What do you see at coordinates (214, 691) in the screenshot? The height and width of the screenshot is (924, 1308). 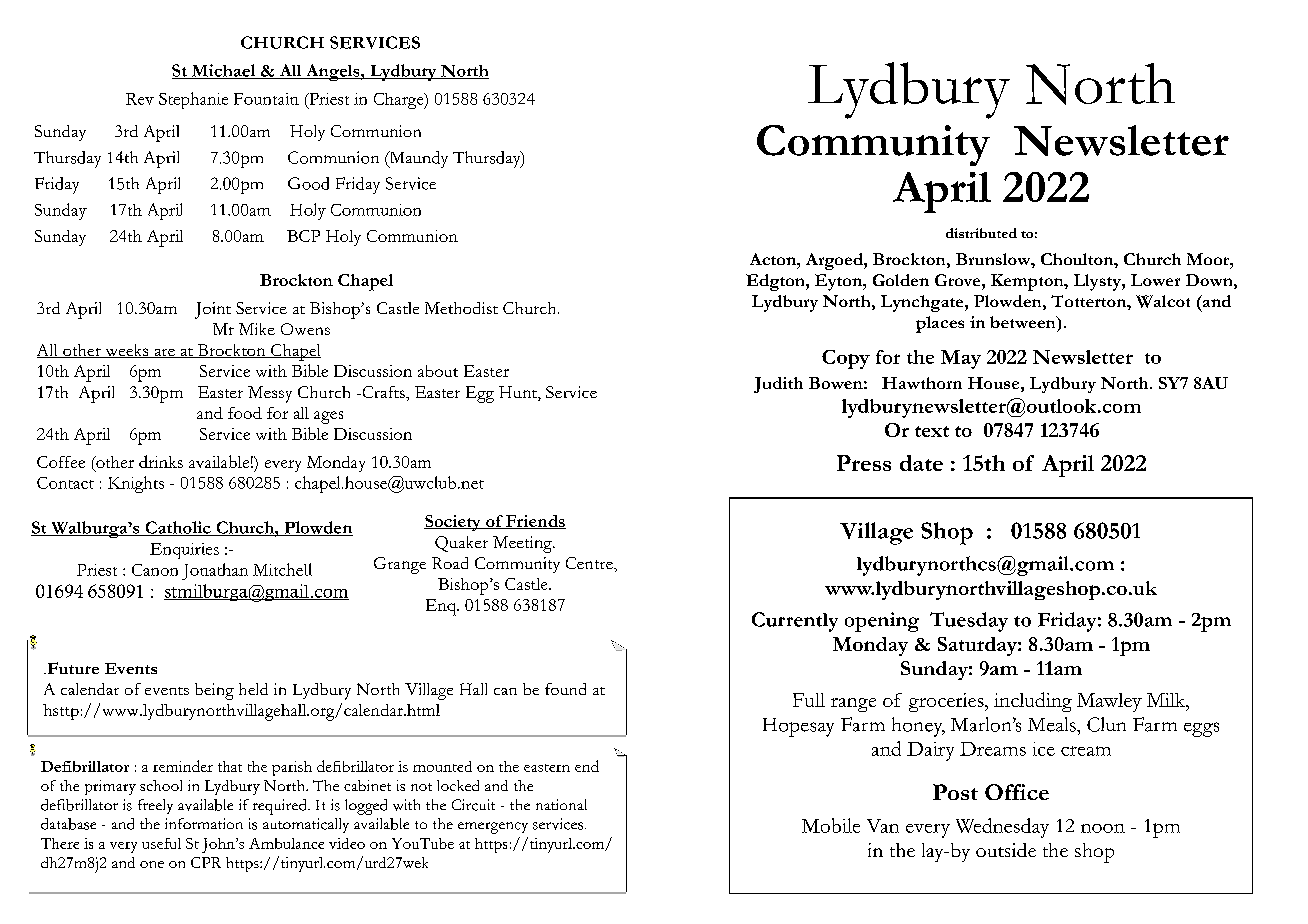 I see `being` at bounding box center [214, 691].
